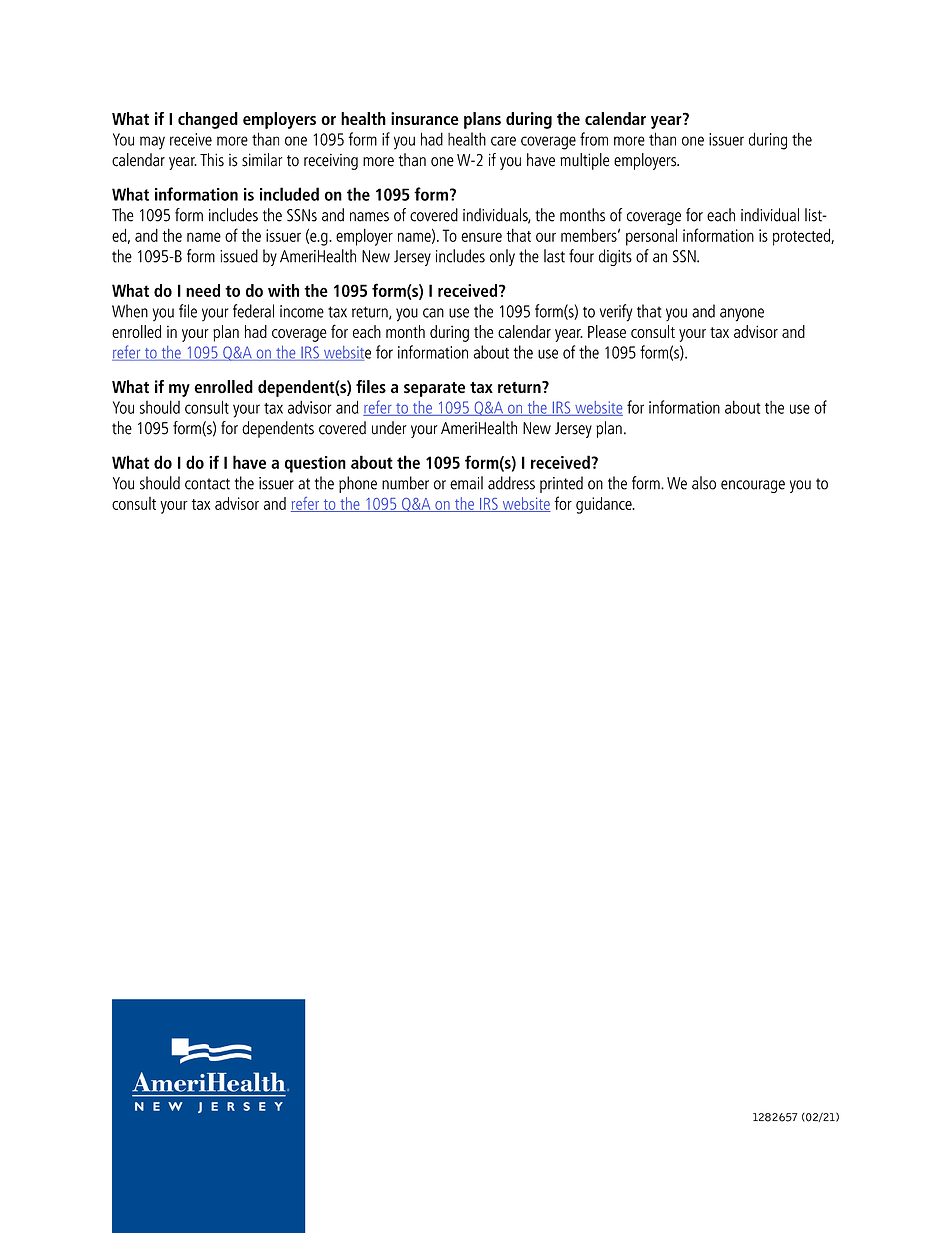  What do you see at coordinates (207, 484) in the screenshot?
I see `contact` at bounding box center [207, 484].
